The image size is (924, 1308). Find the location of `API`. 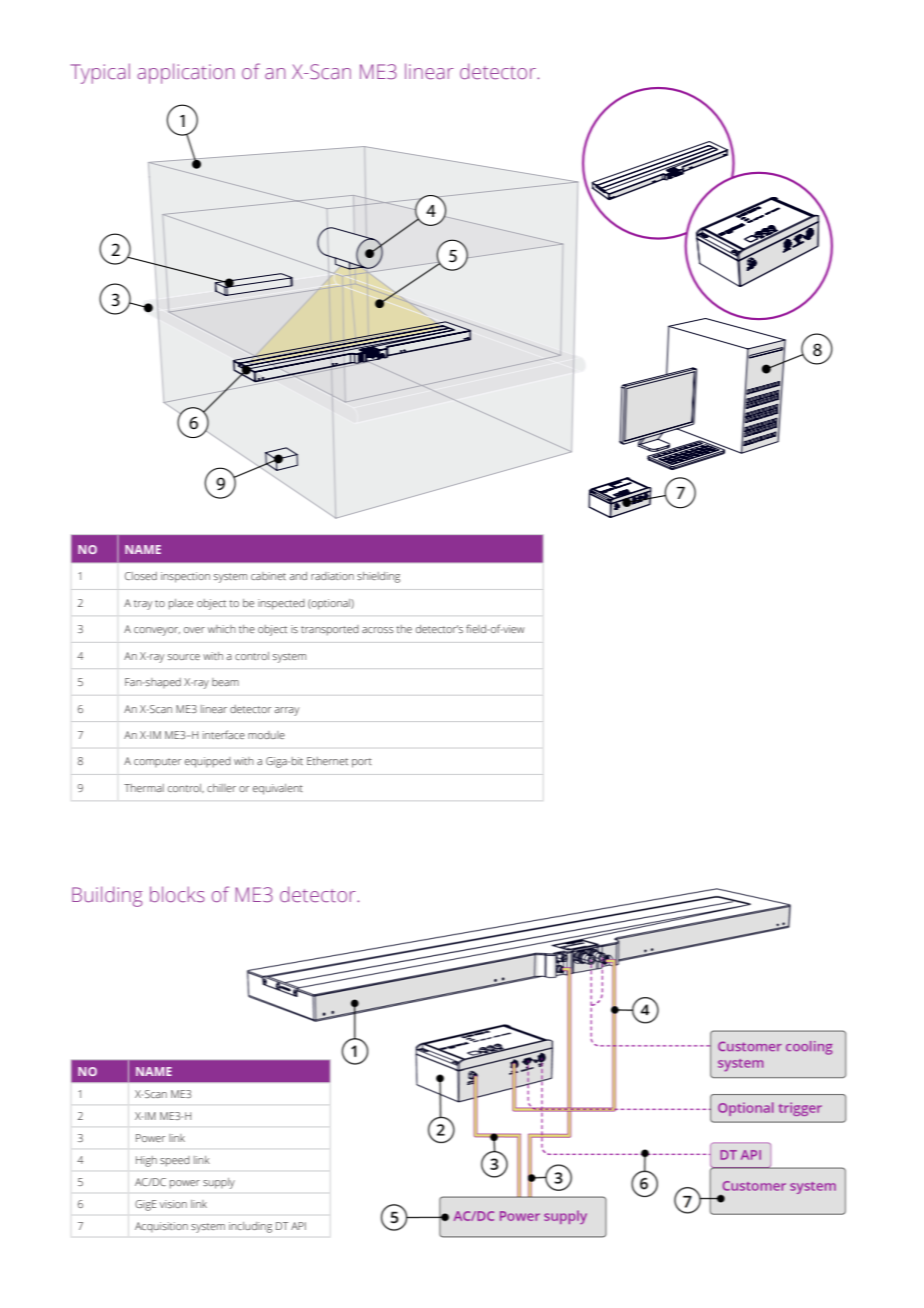

API is located at coordinates (298, 1226).
